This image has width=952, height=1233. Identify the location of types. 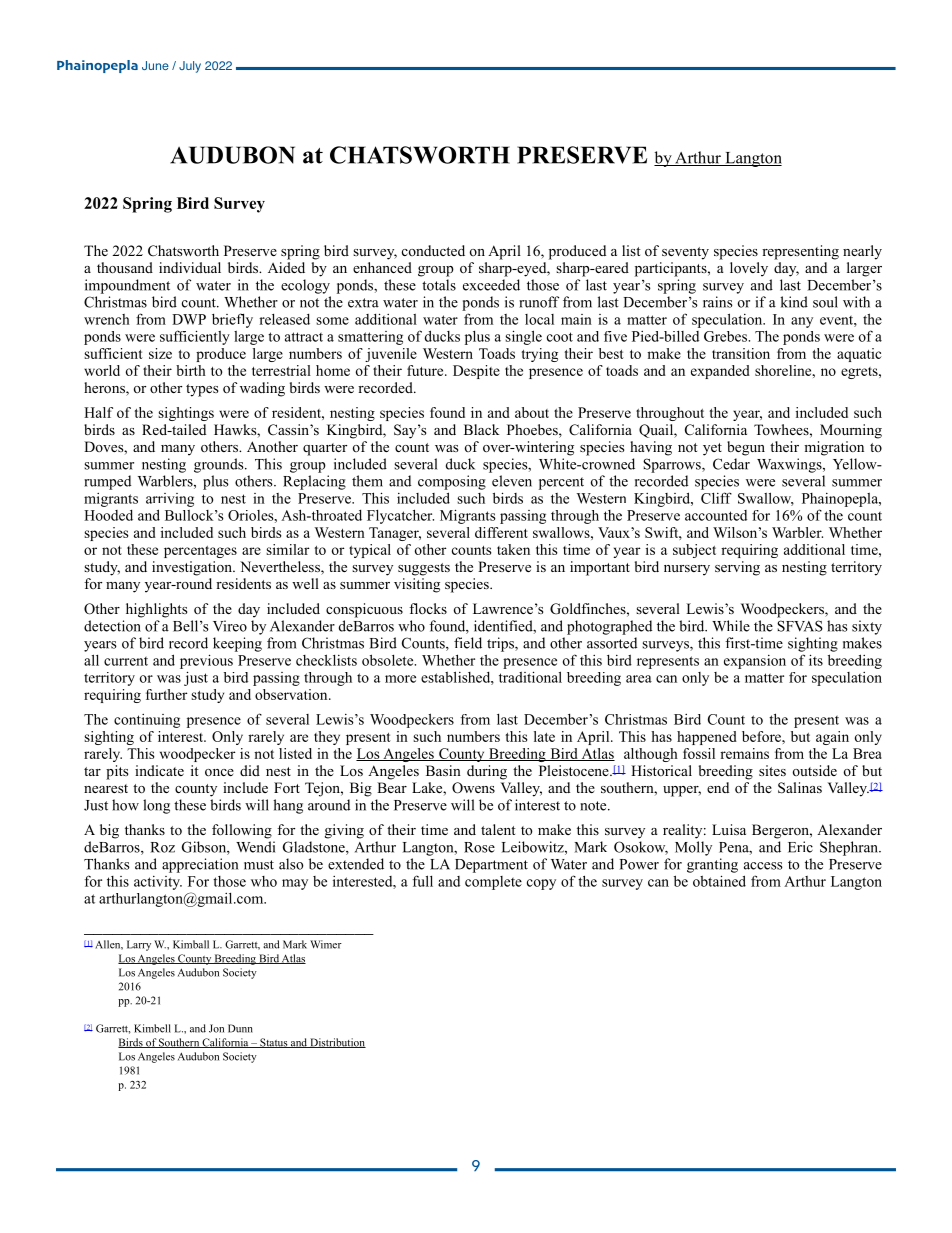
(202, 390).
